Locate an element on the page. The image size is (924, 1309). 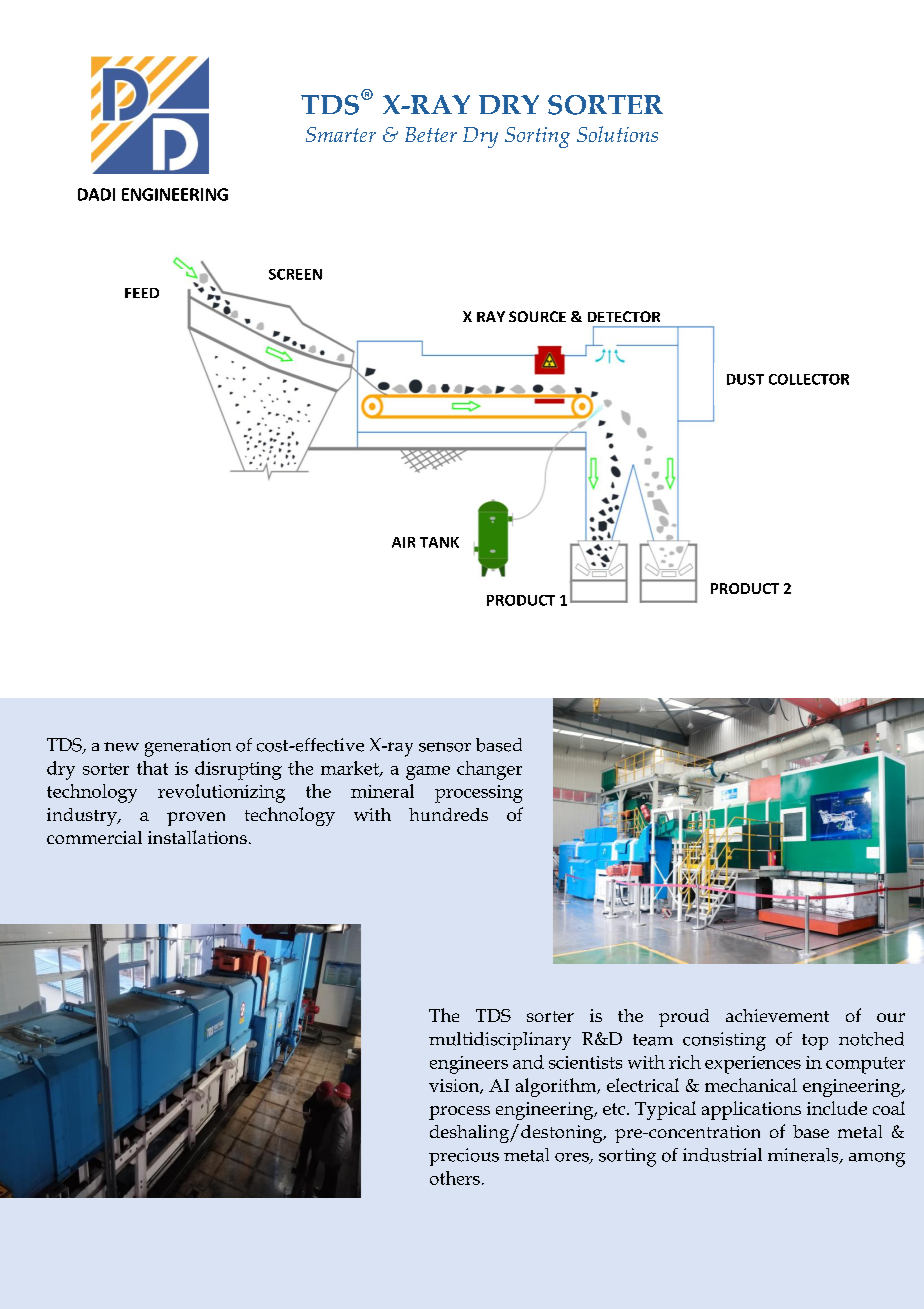
changer is located at coordinates (489, 770).
